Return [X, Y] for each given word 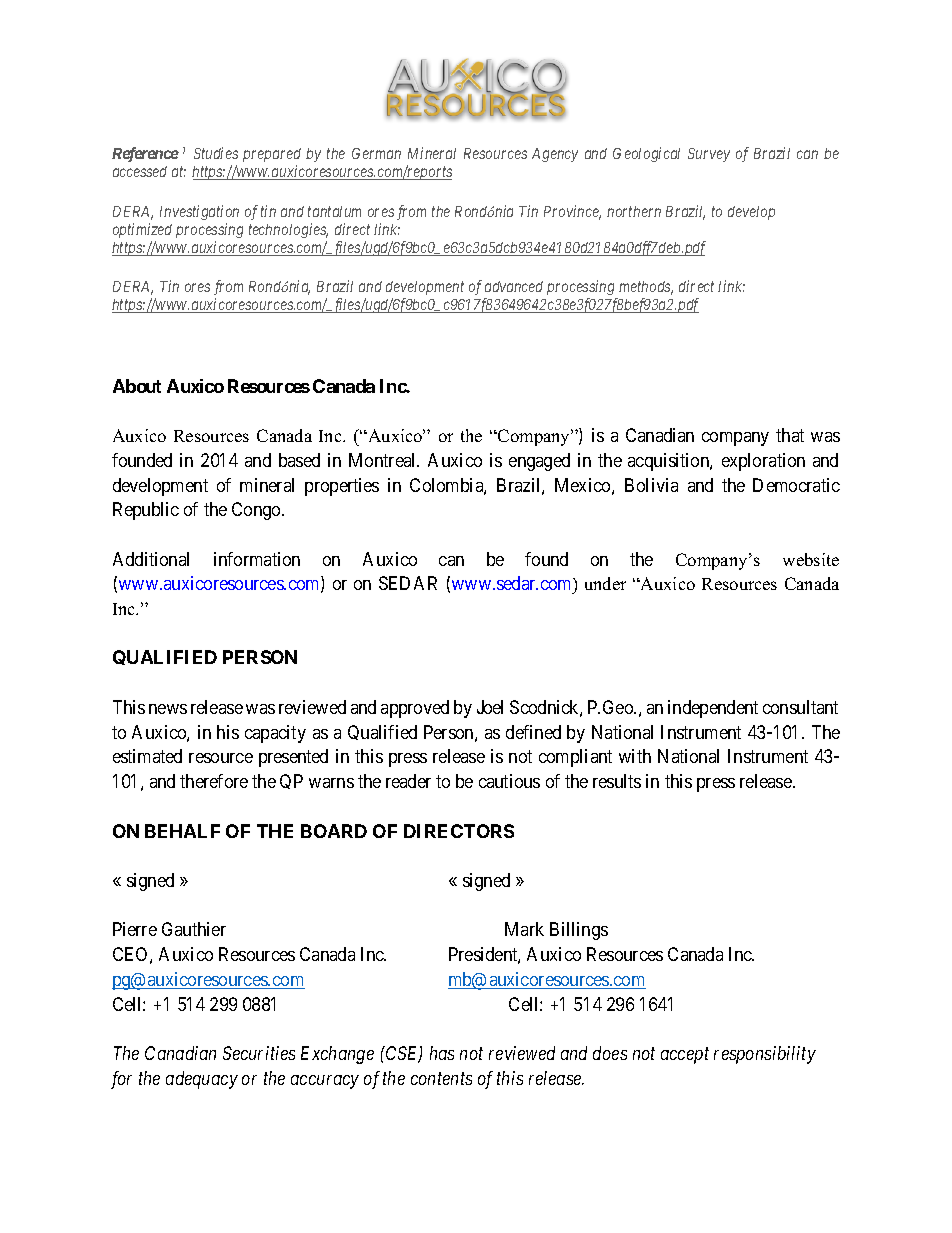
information [257, 559]
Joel [490, 707]
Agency [555, 155]
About [137, 386]
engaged [539, 462]
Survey [709, 155]
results [617, 781]
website [811, 559]
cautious [509, 781]
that [790, 435]
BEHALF [182, 831]
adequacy [202, 1080]
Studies [216, 153]
